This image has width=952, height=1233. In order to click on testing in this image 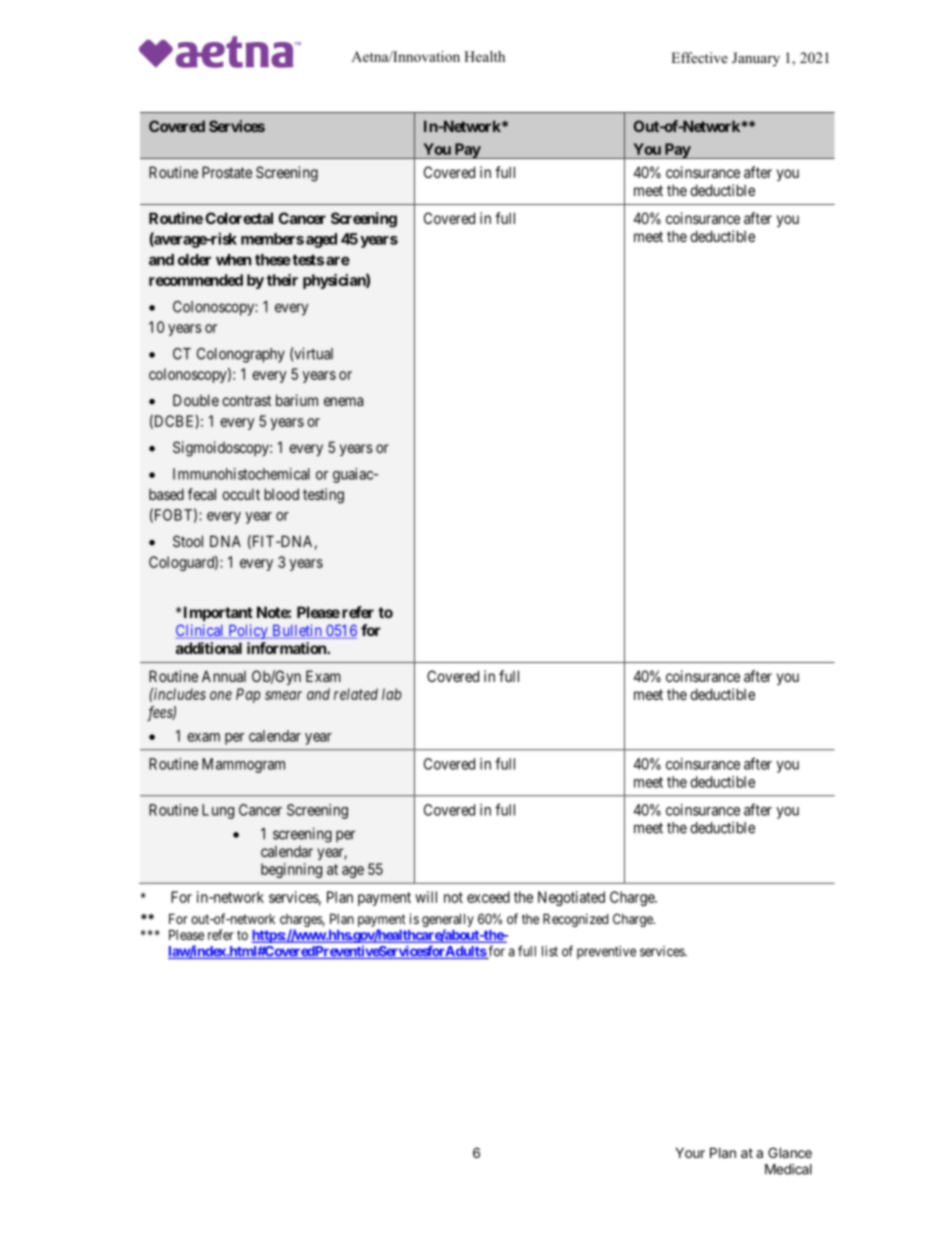, I will do `click(323, 496)`.
